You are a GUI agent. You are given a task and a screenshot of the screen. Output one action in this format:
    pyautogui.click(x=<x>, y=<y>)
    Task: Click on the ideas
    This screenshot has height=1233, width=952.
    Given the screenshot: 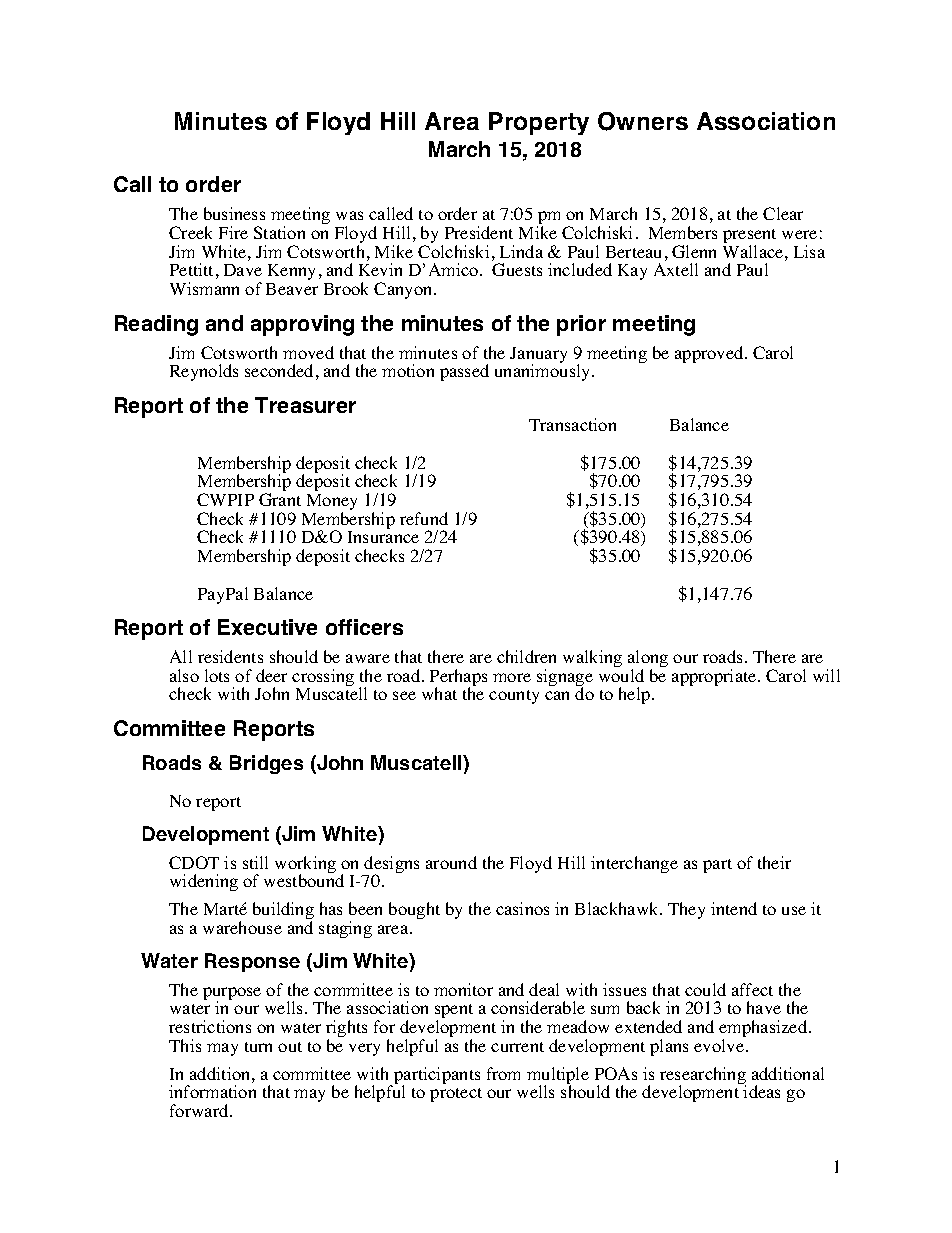 What is the action you would take?
    pyautogui.click(x=761, y=1091)
